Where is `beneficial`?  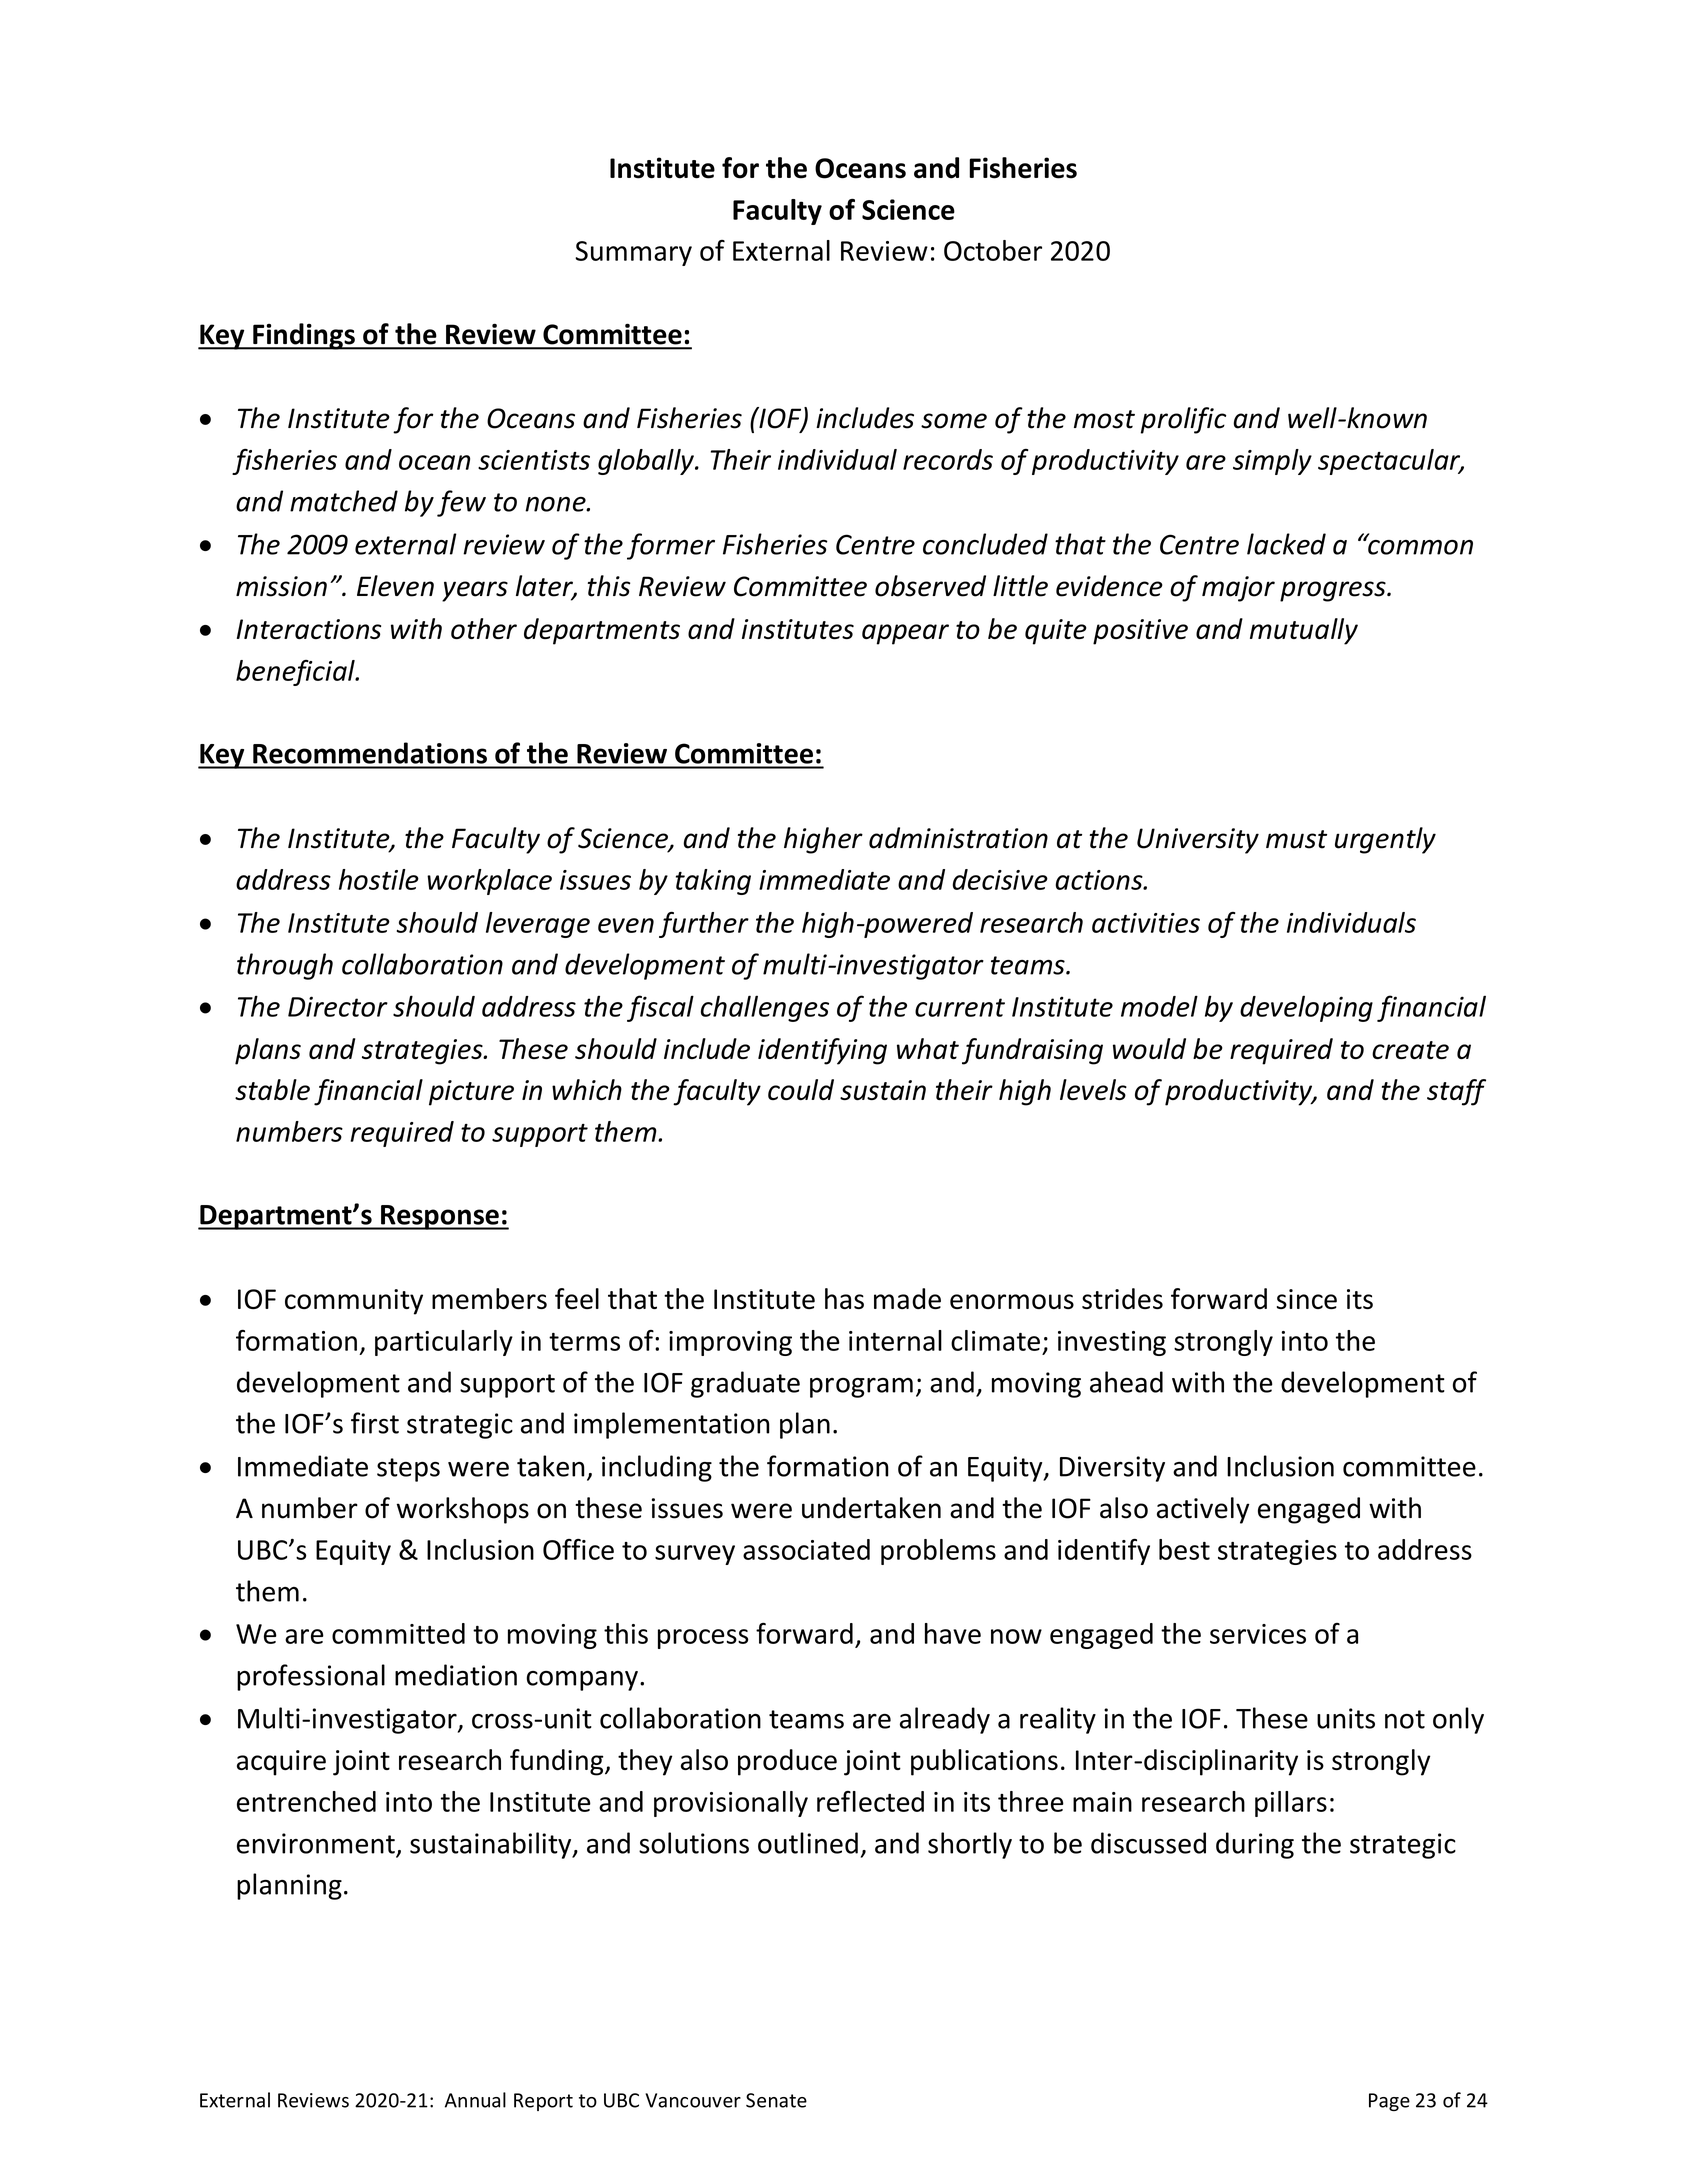
beneficial is located at coordinates (296, 673).
